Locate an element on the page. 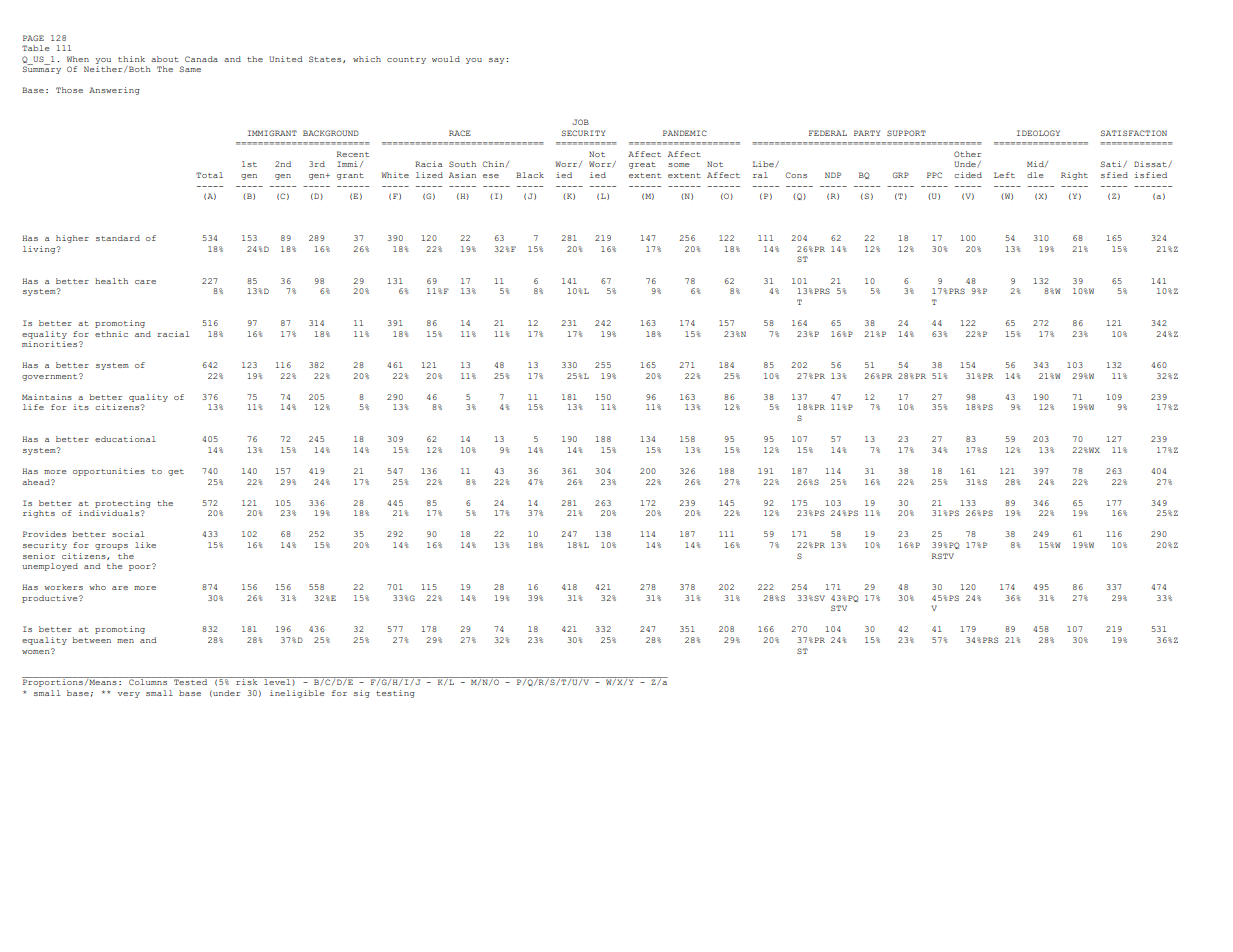 The image size is (1233, 952). PPC is located at coordinates (934, 175).
